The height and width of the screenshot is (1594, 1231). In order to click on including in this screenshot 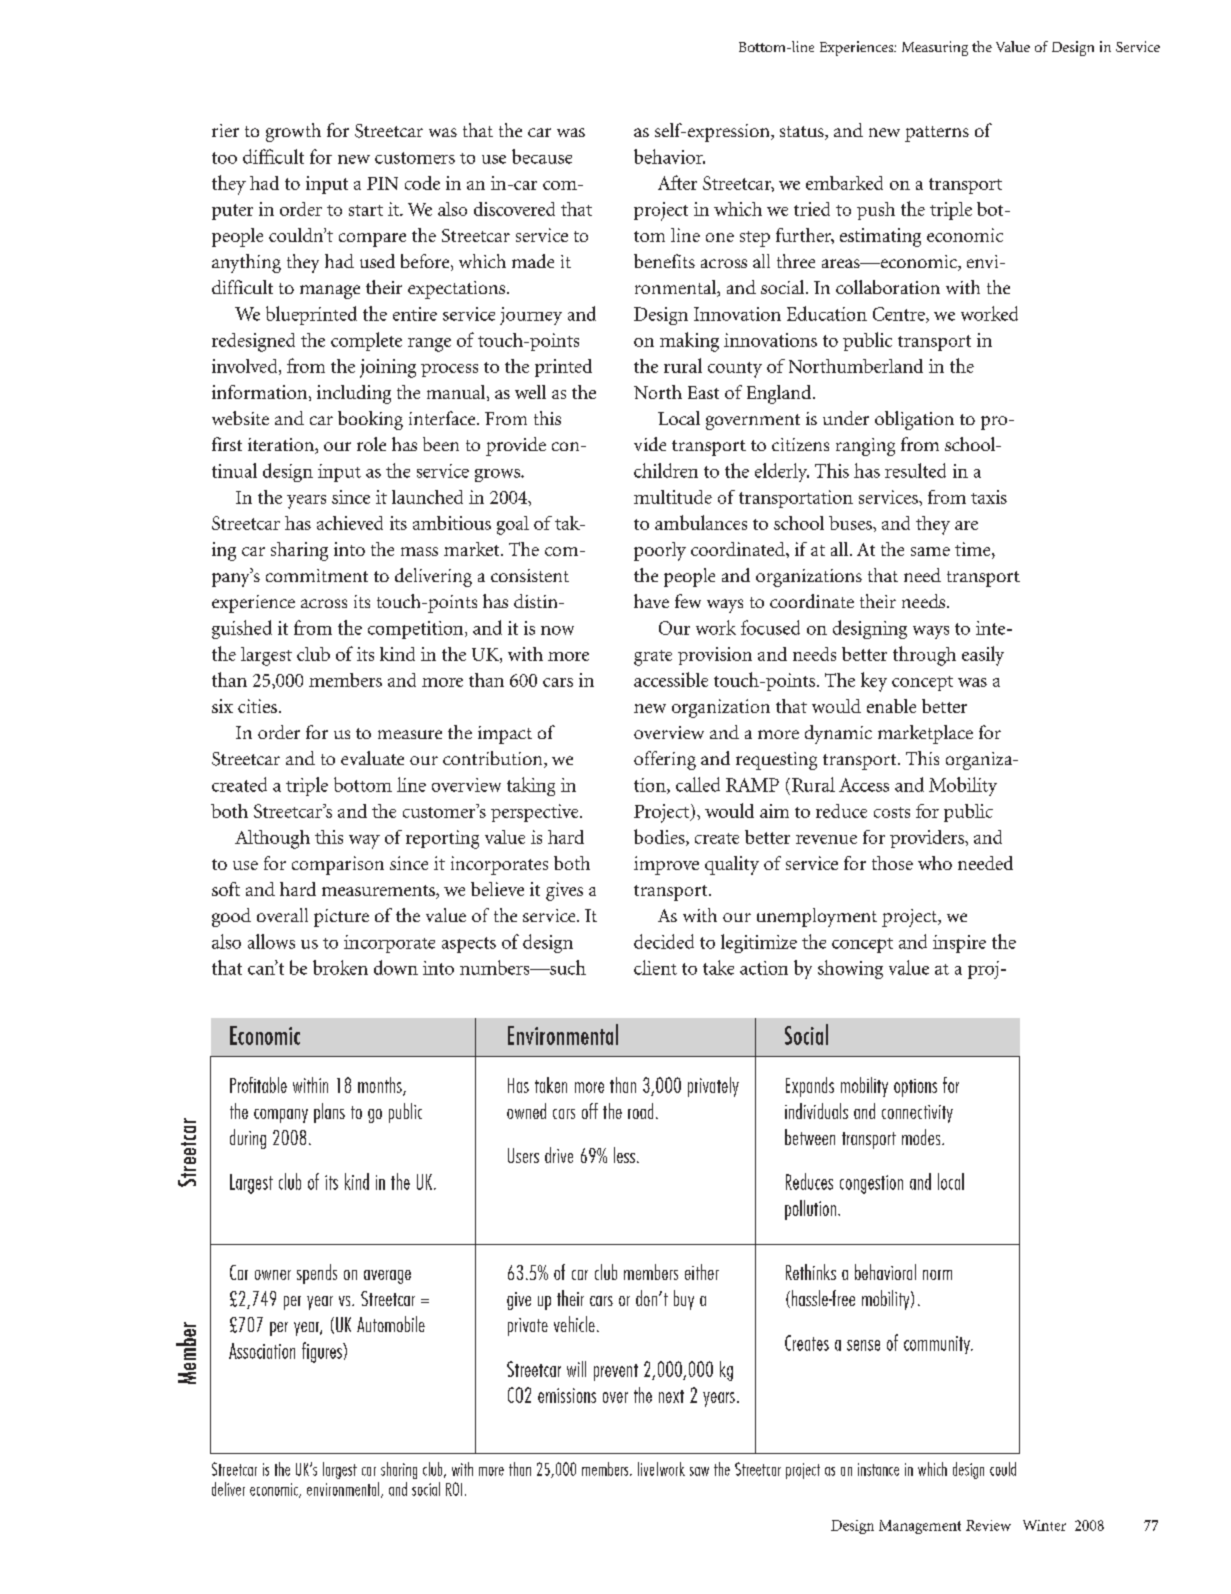, I will do `click(354, 394)`.
